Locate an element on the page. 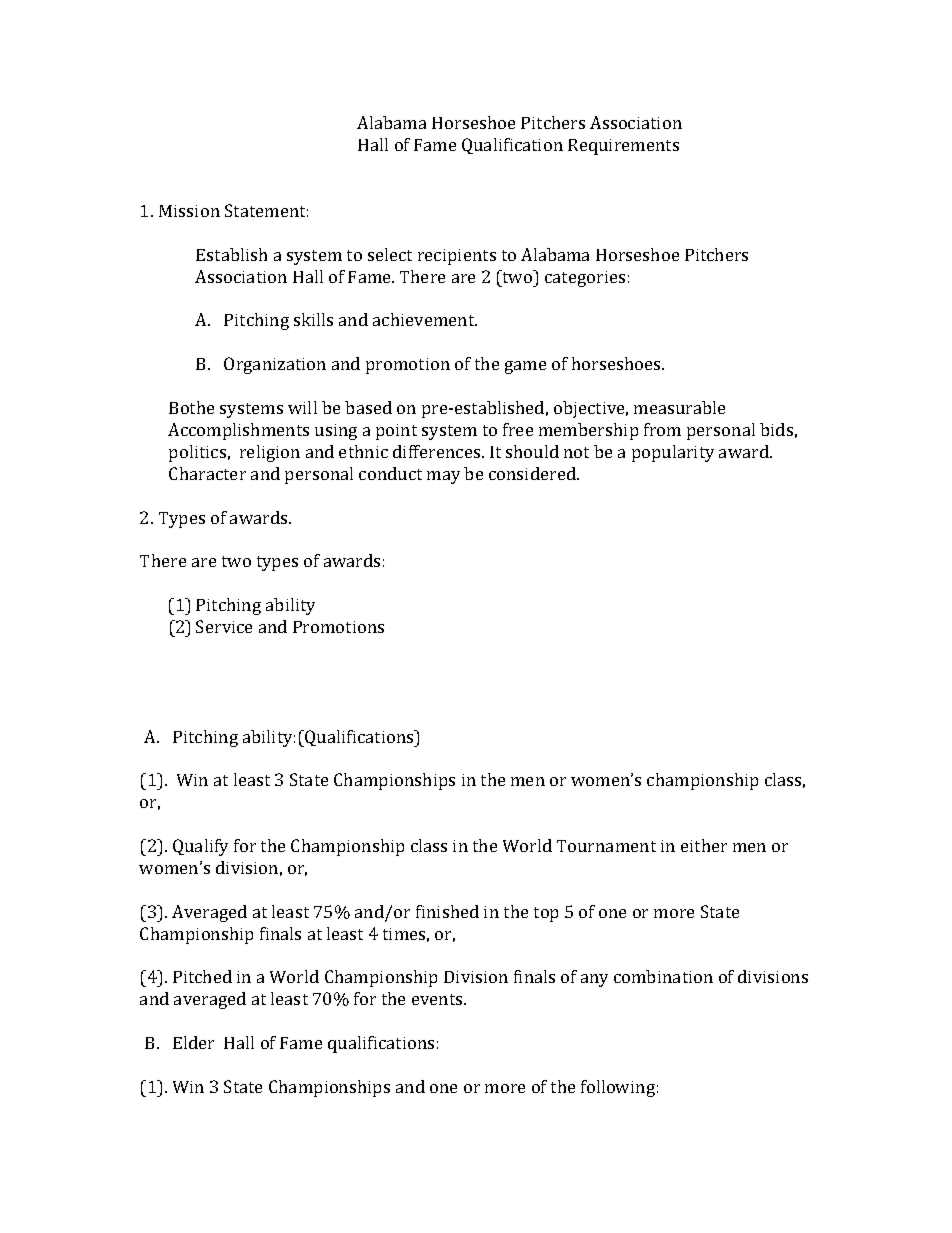 This page has width=952, height=1233. Service is located at coordinates (224, 626).
